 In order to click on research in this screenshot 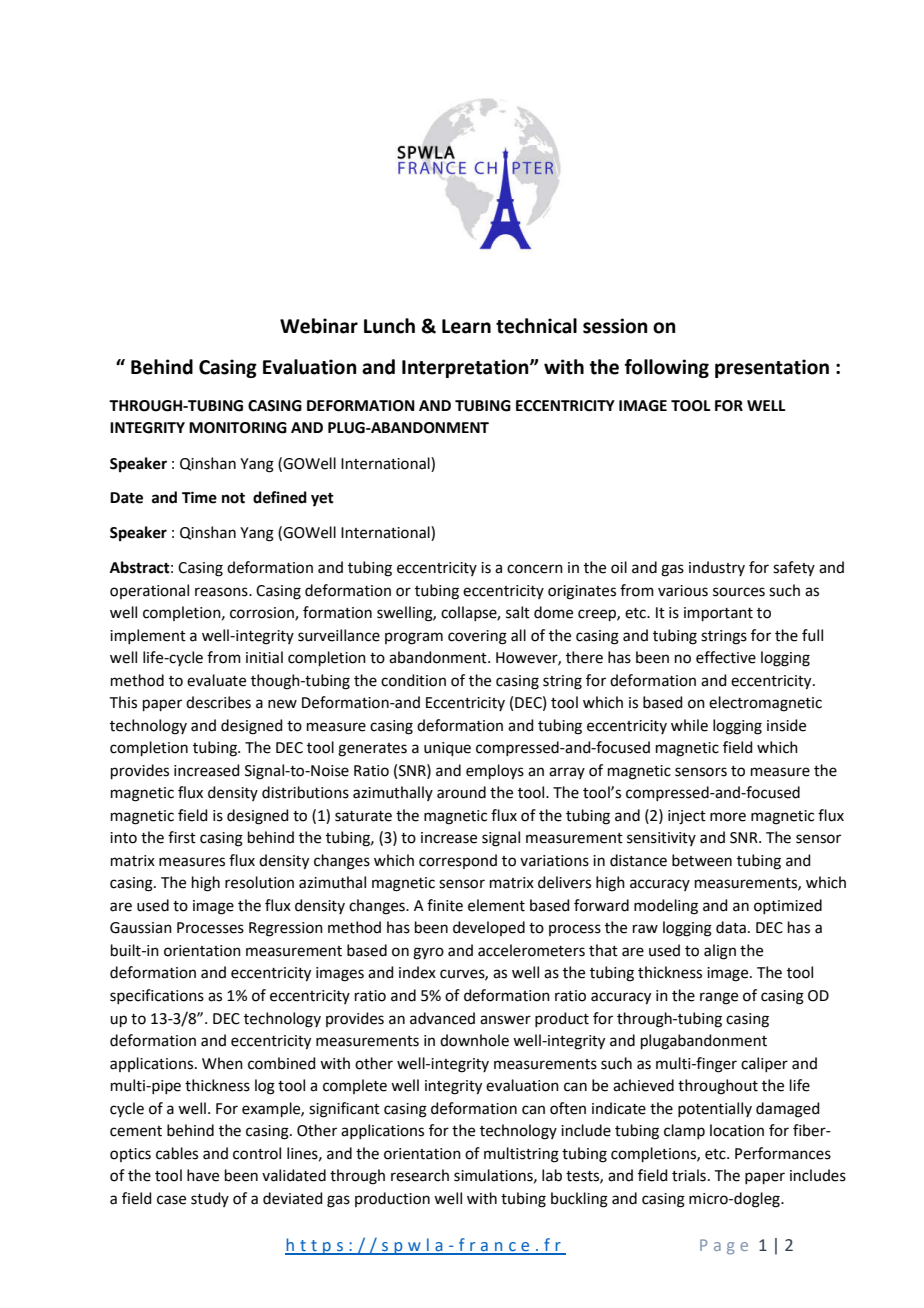, I will do `click(420, 1175)`.
